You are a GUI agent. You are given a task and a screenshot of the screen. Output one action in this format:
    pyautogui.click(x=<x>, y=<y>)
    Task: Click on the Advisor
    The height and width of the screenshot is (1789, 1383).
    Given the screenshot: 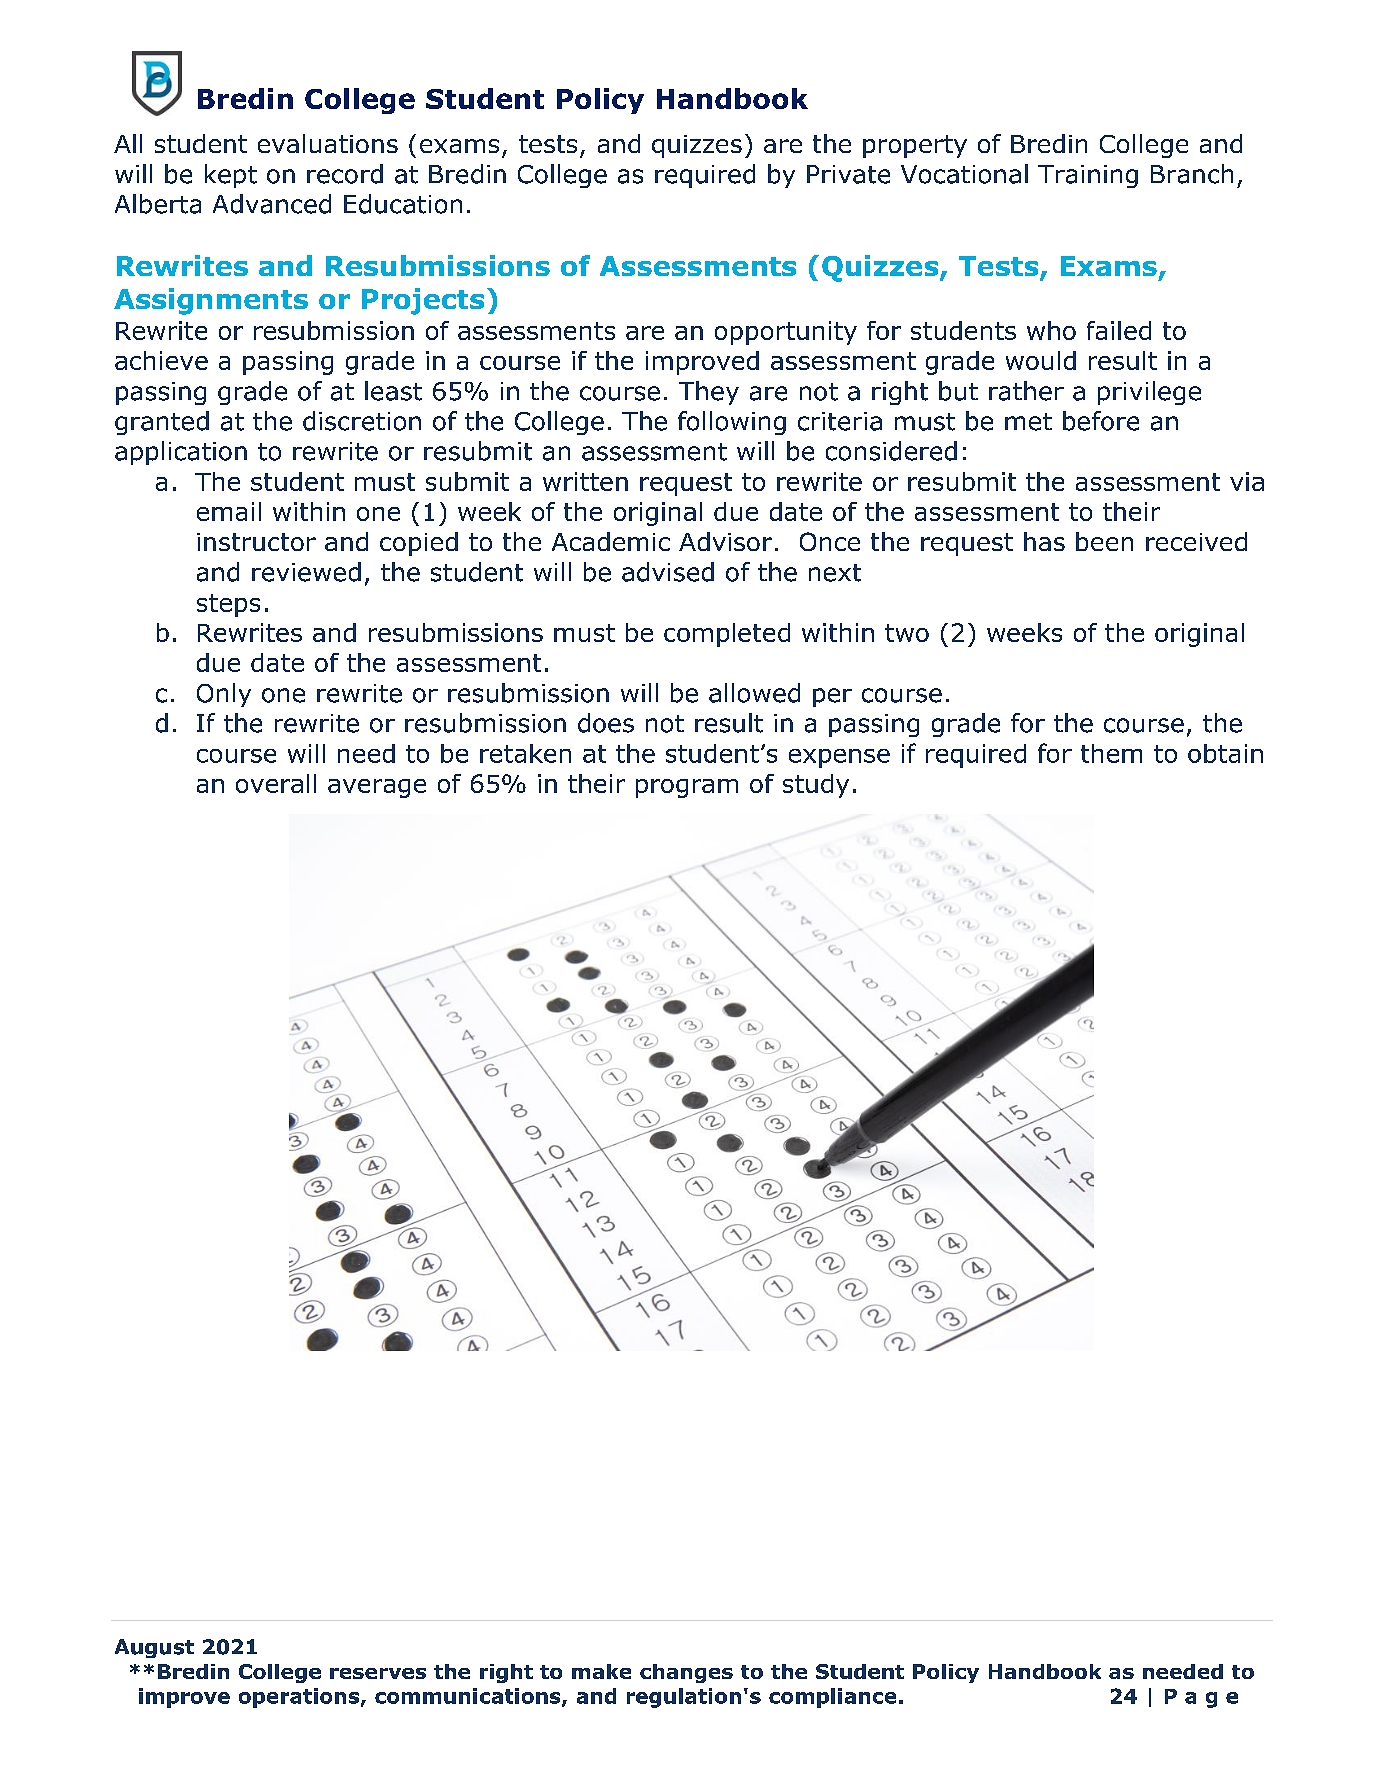 What is the action you would take?
    pyautogui.click(x=725, y=541)
